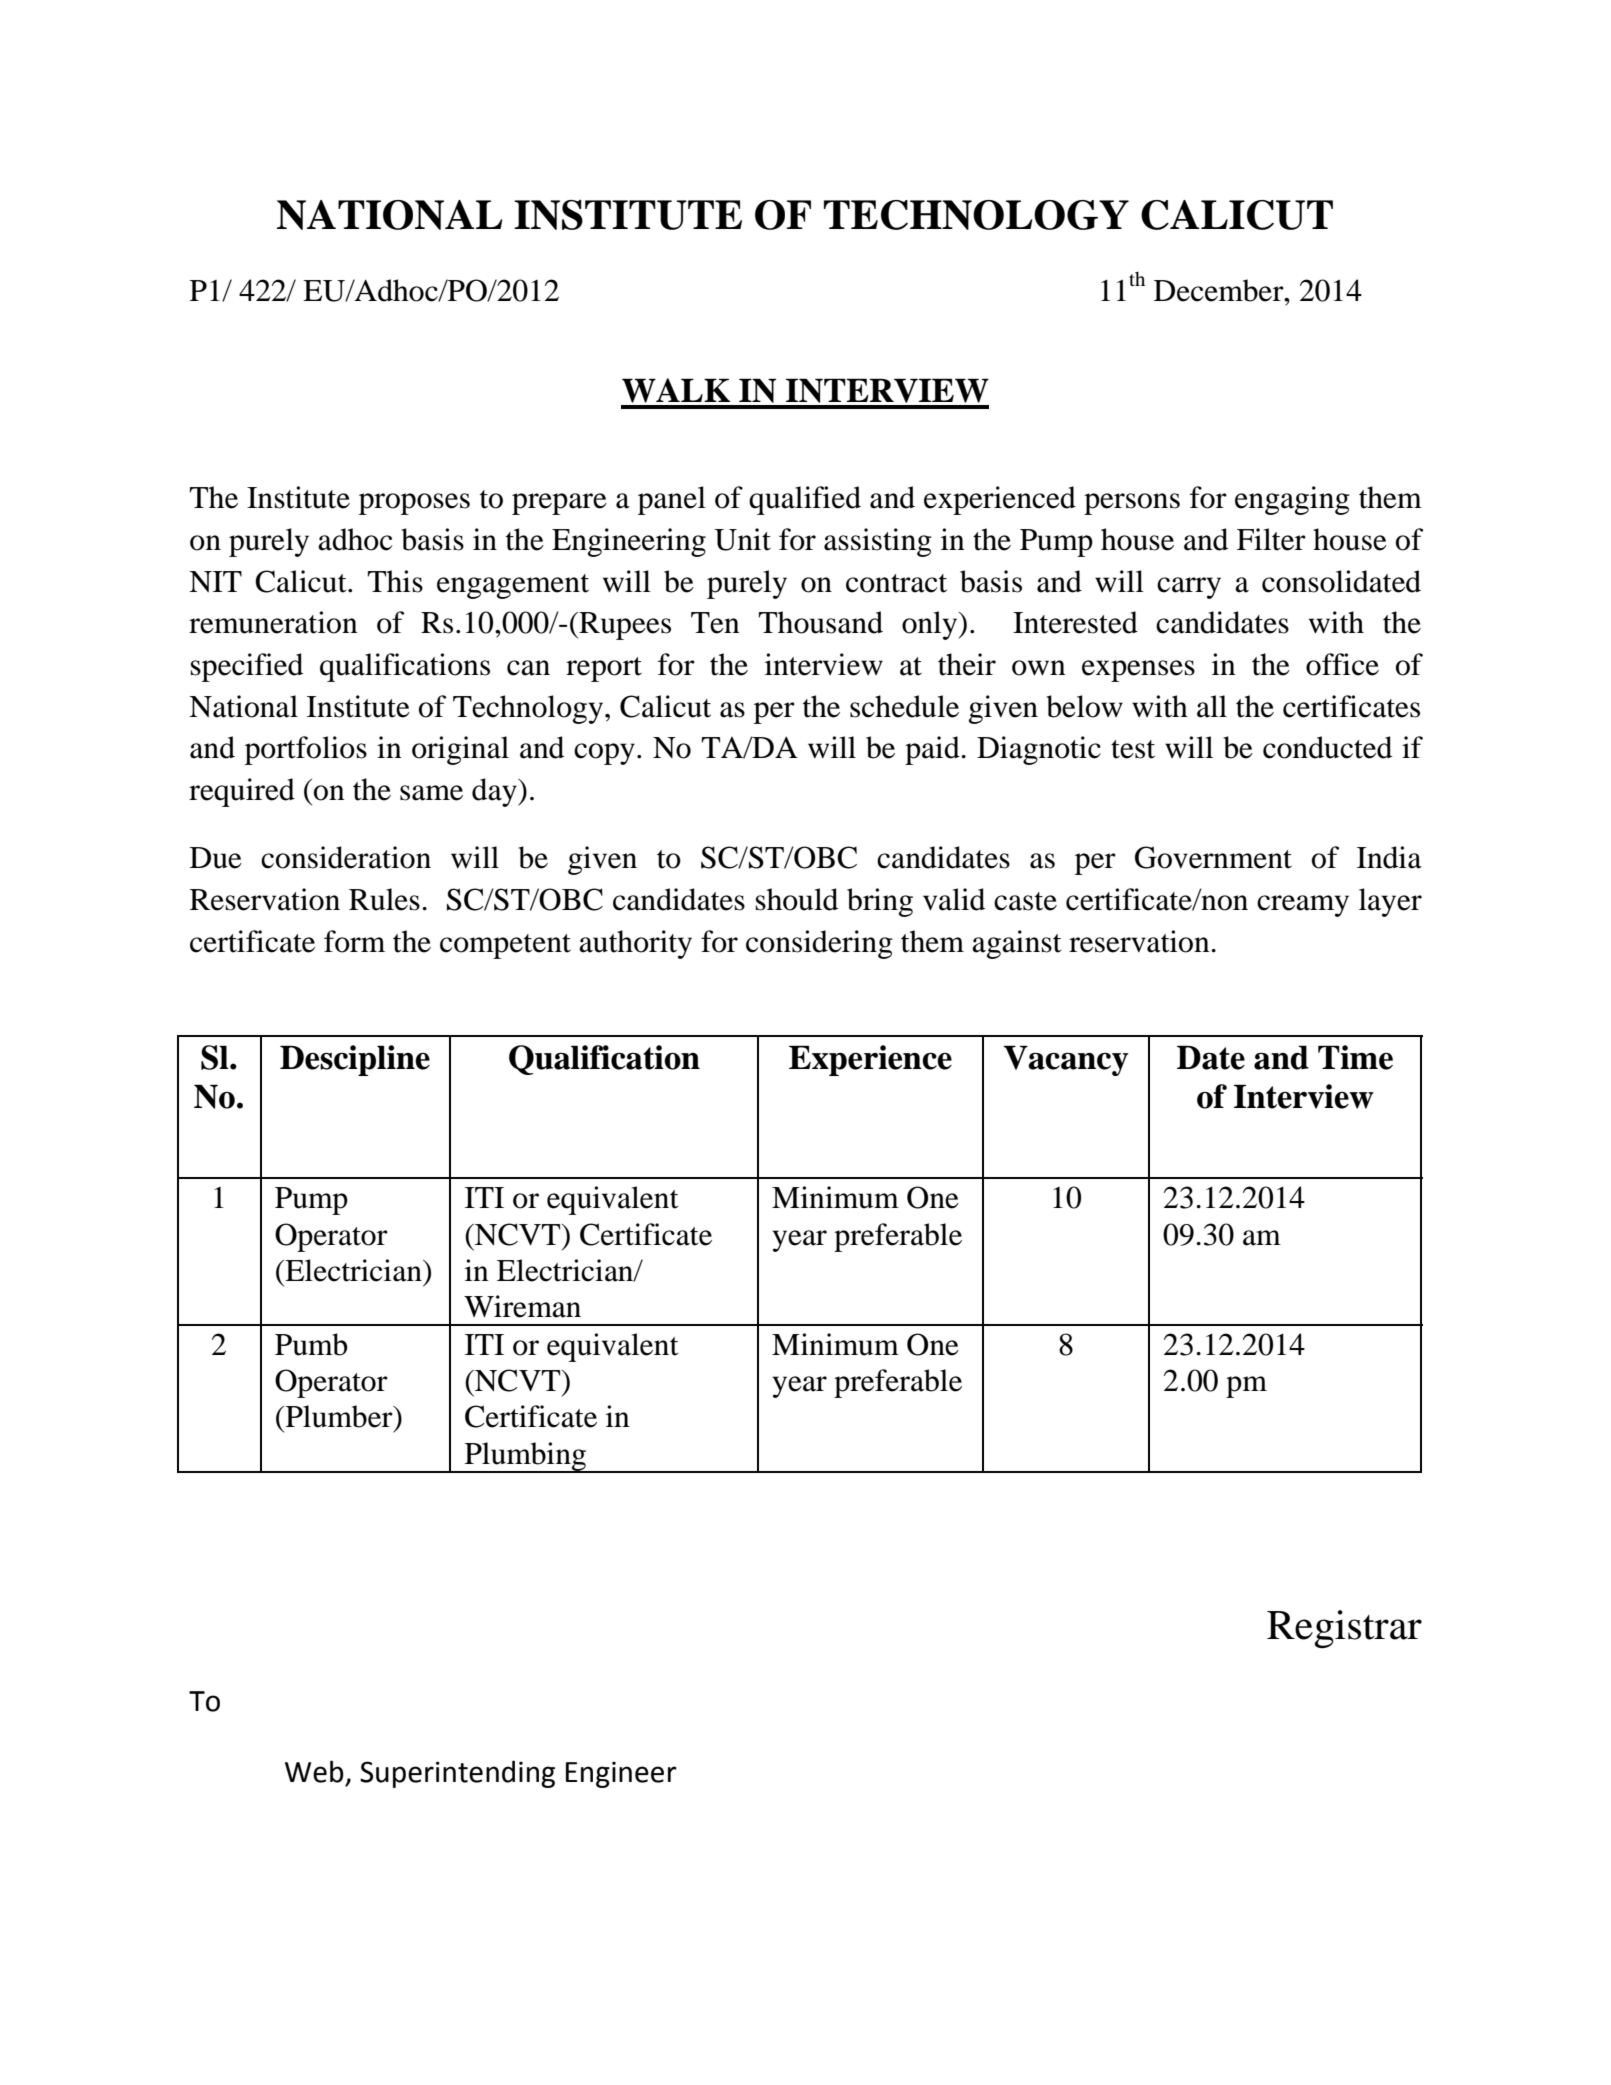 The width and height of the screenshot is (1611, 2085). Describe the element at coordinates (414, 504) in the screenshot. I see `proposes` at that location.
